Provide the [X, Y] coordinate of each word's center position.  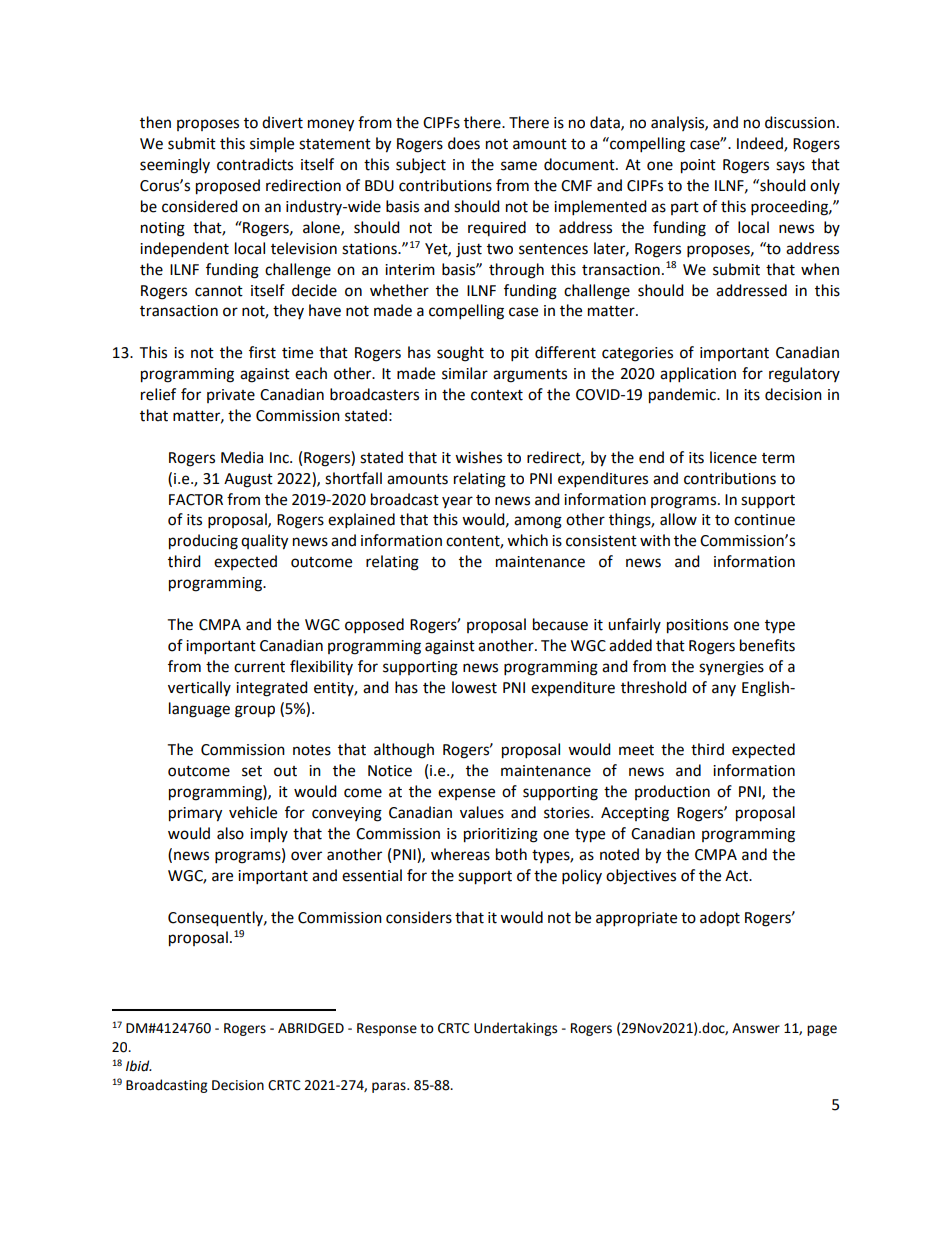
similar [465, 373]
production [672, 792]
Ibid [139, 1066]
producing [203, 542]
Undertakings [515, 1029]
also [230, 833]
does [464, 143]
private [231, 396]
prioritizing [501, 835]
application [698, 375]
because [560, 624]
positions [697, 626]
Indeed [761, 144]
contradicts [255, 164]
